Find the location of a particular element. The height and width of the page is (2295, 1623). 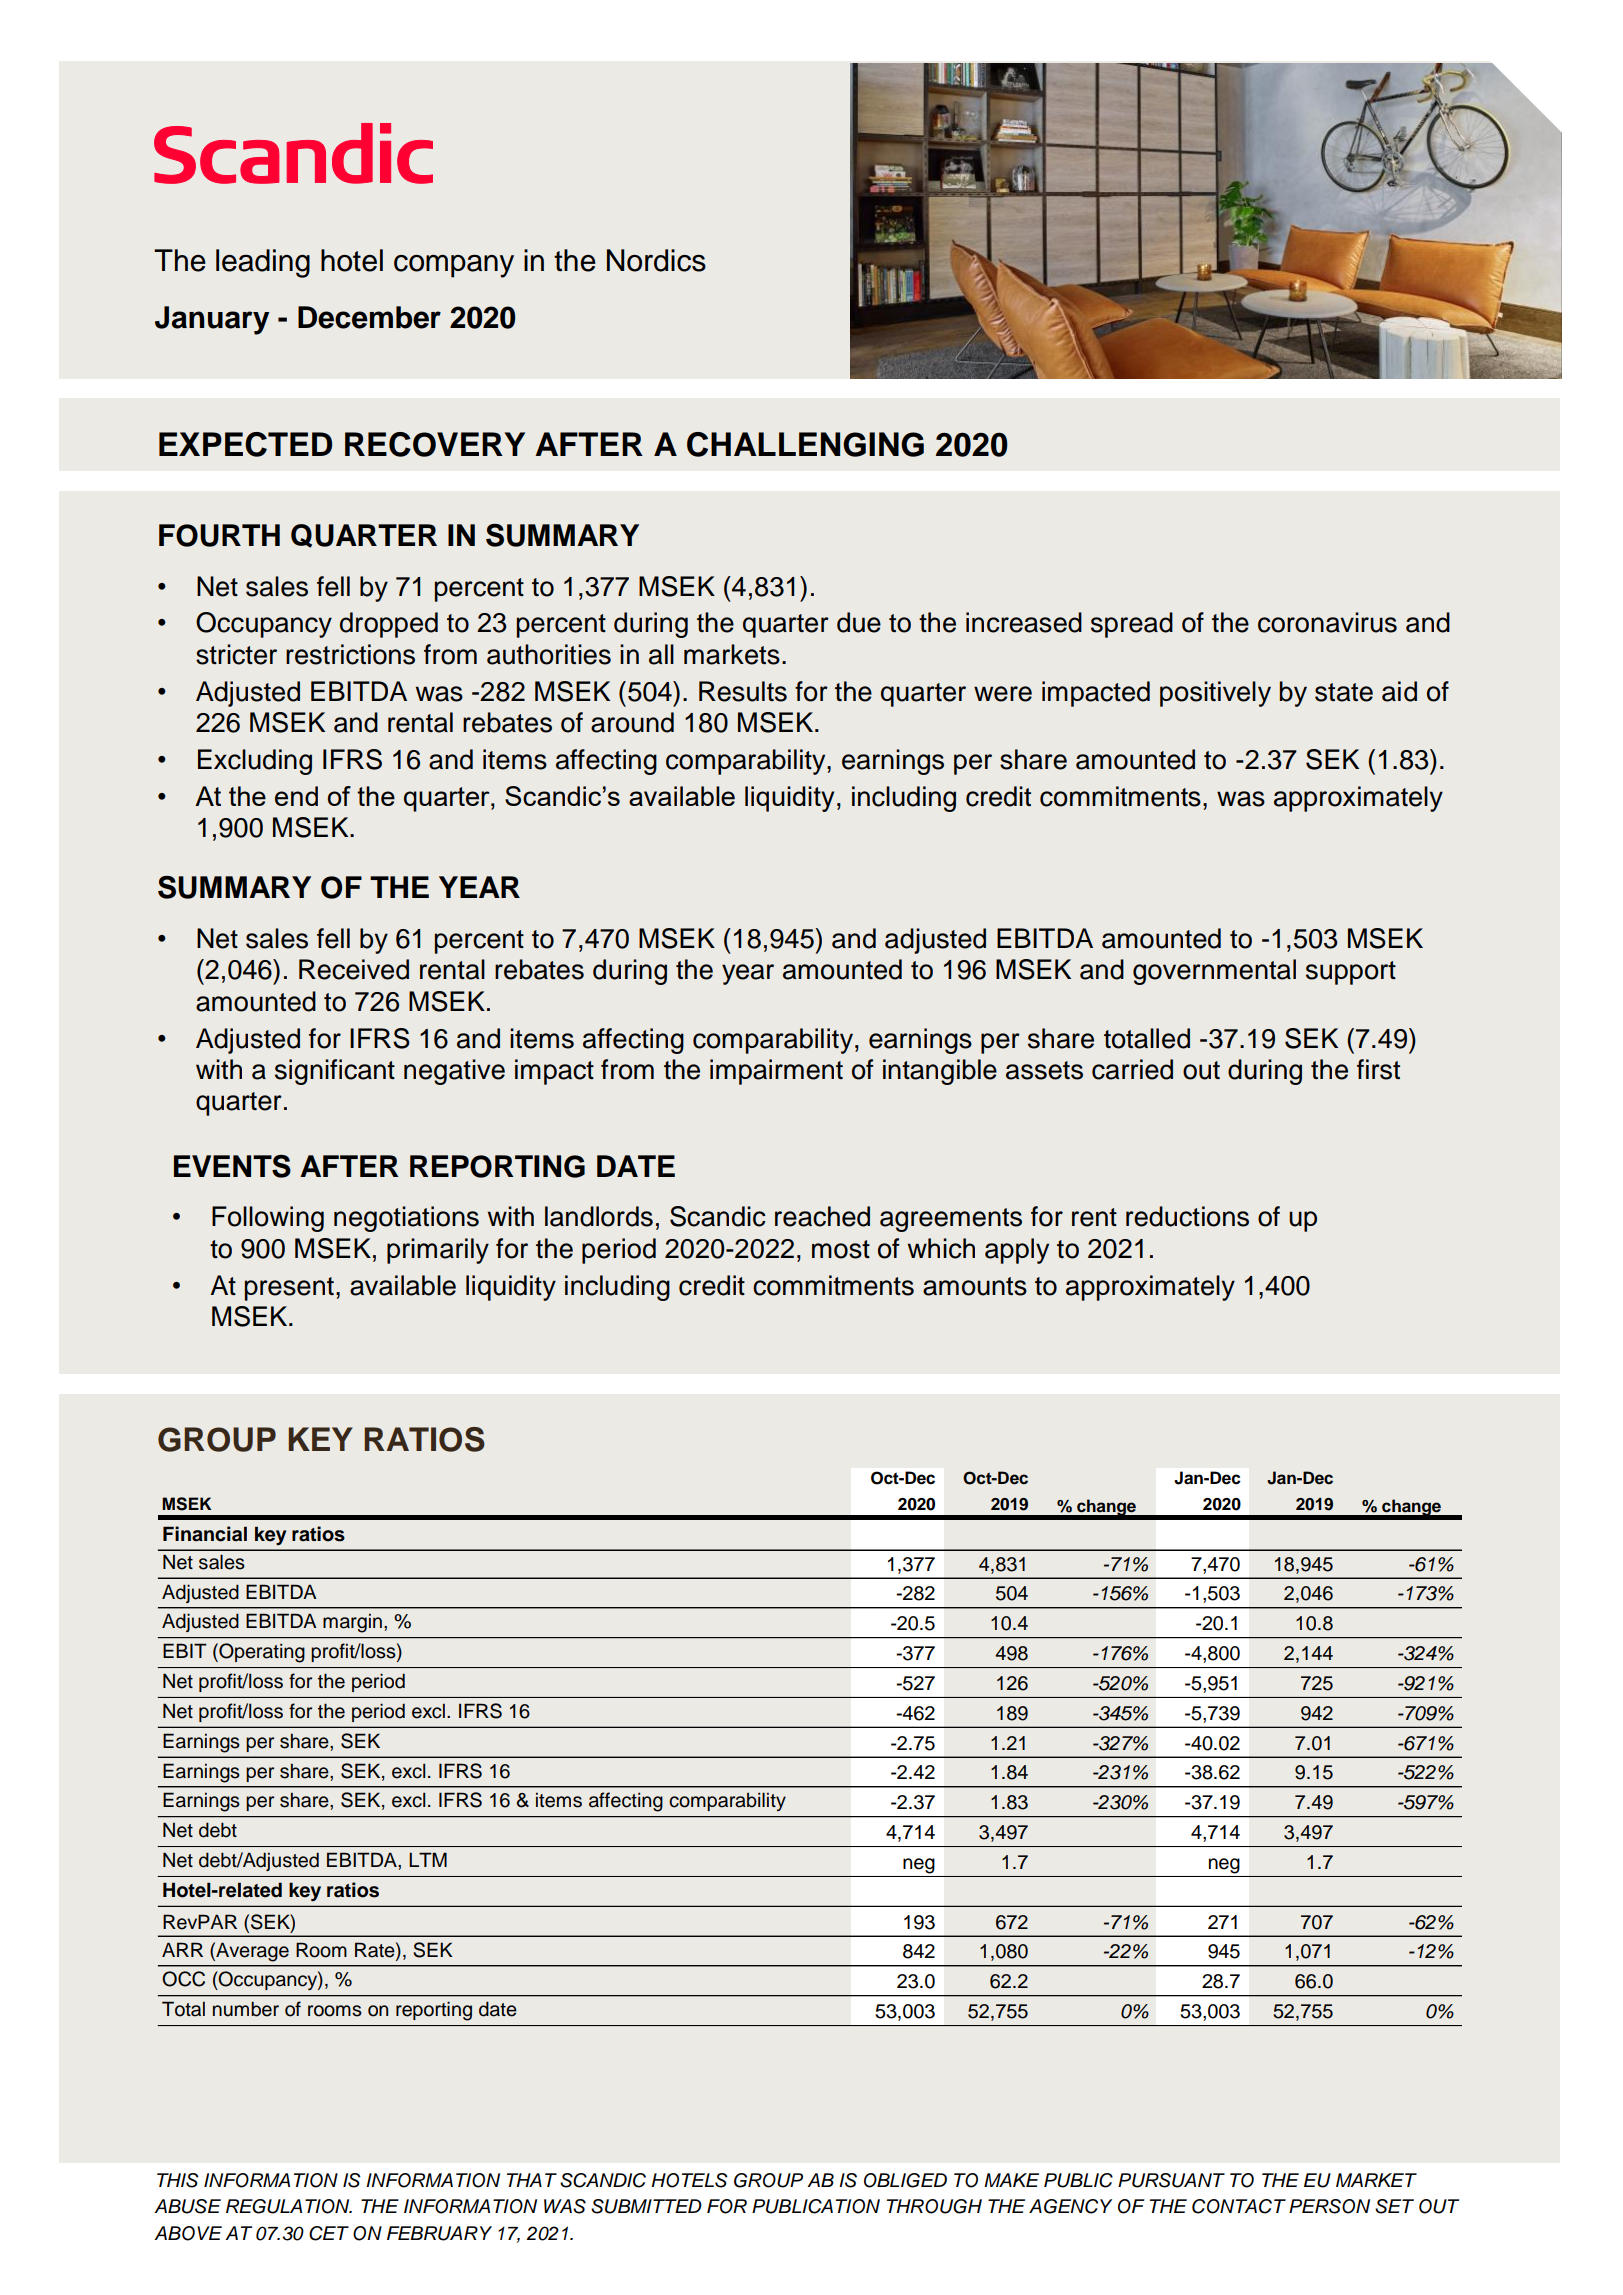

PURSUANT is located at coordinates (1171, 2180).
